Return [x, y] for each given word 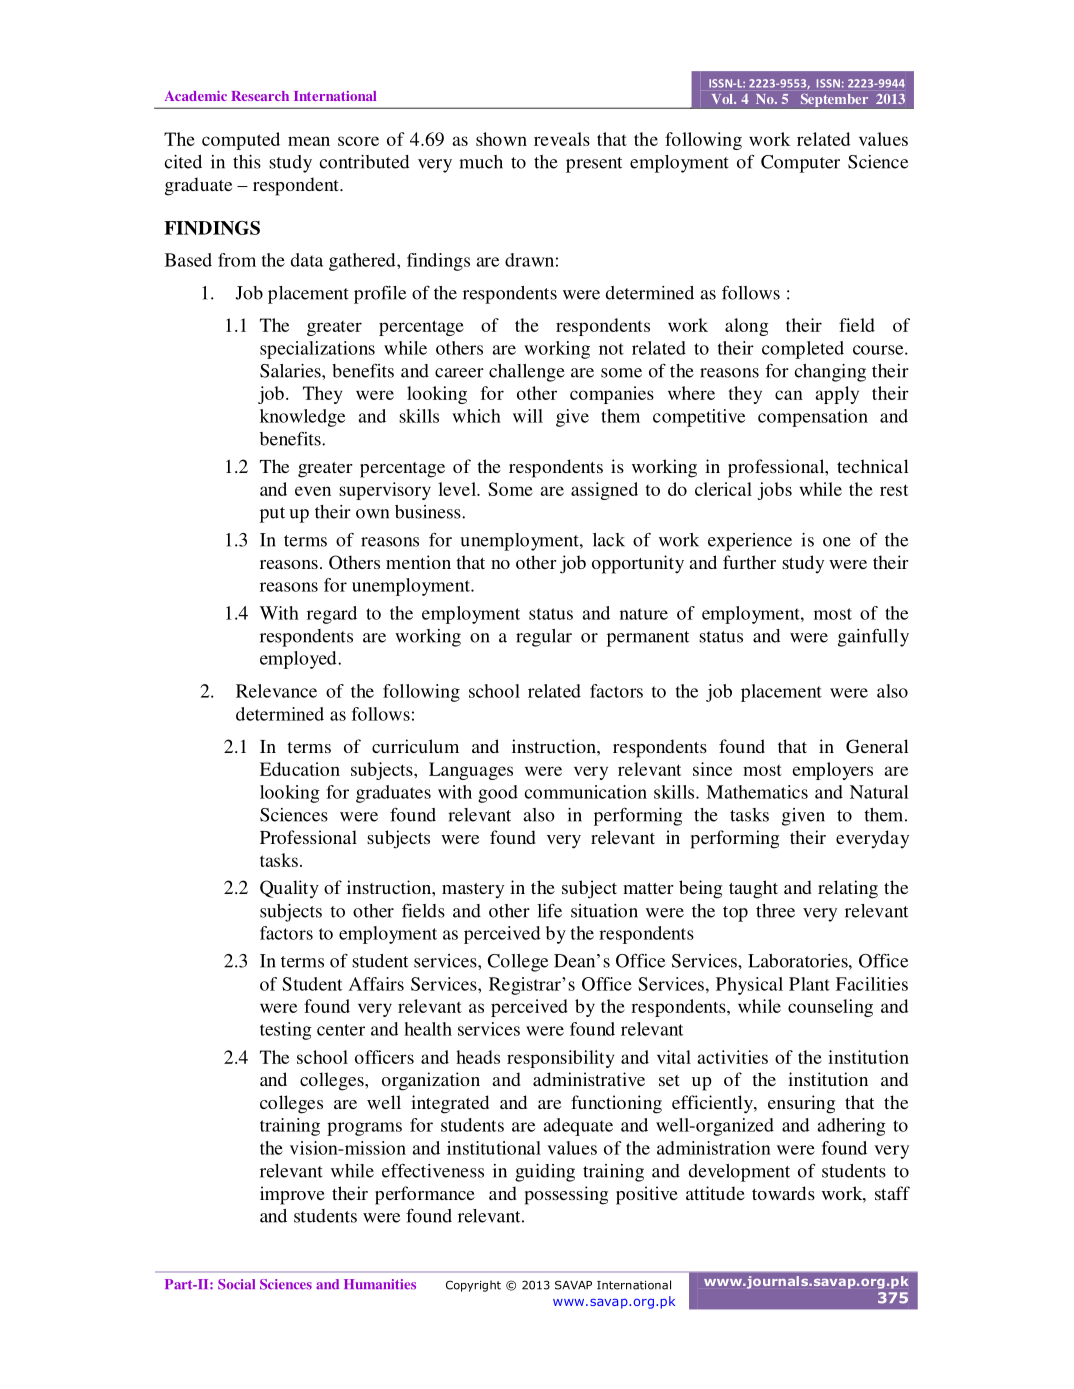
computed [241, 141]
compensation [813, 418]
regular [544, 638]
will [528, 416]
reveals [562, 139]
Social [236, 1284]
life [549, 910]
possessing [566, 1195]
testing [286, 1031]
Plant [809, 984]
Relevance [276, 691]
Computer [800, 164]
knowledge [302, 418]
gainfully [873, 638]
